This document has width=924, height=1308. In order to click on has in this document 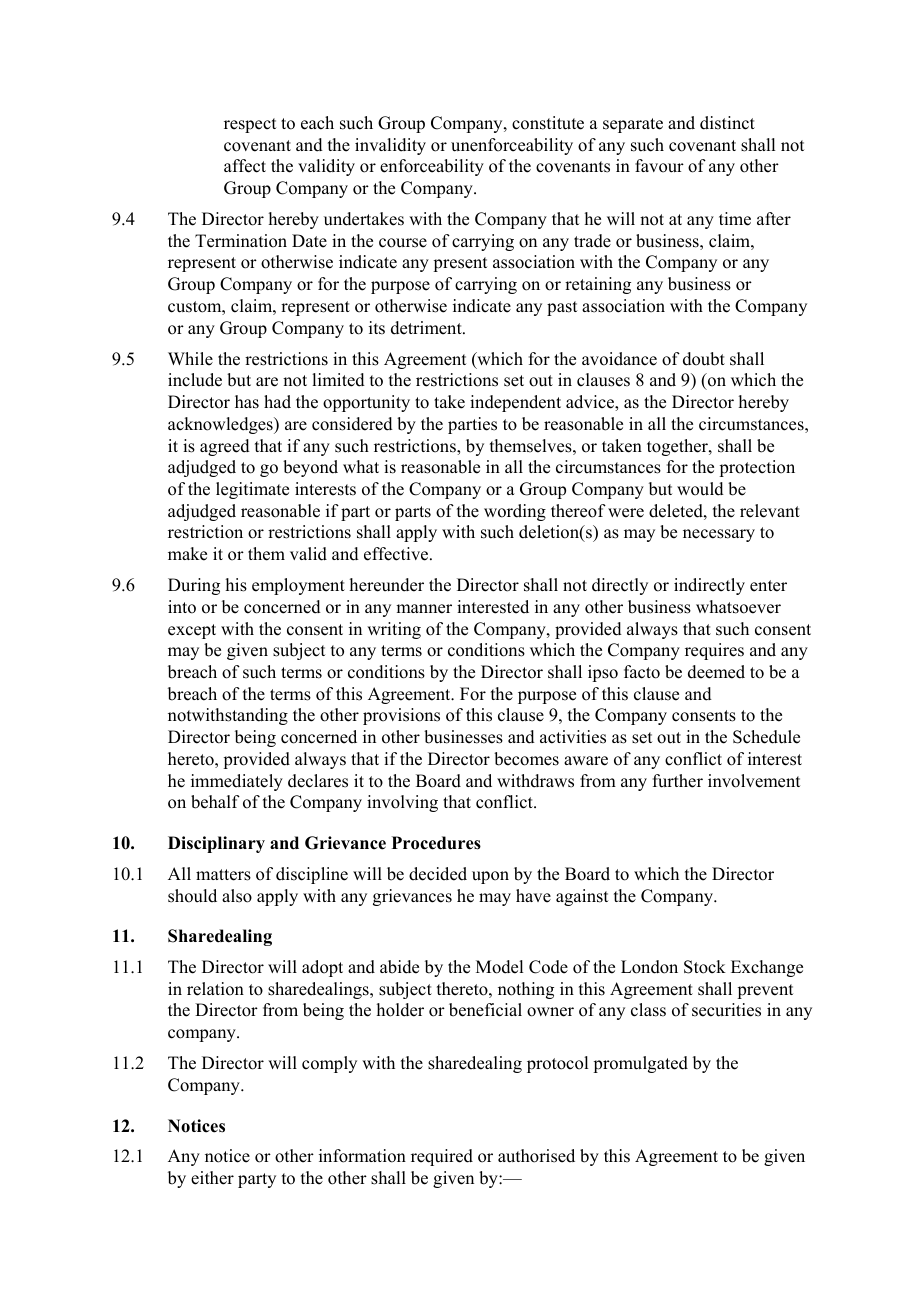, I will do `click(247, 402)`.
